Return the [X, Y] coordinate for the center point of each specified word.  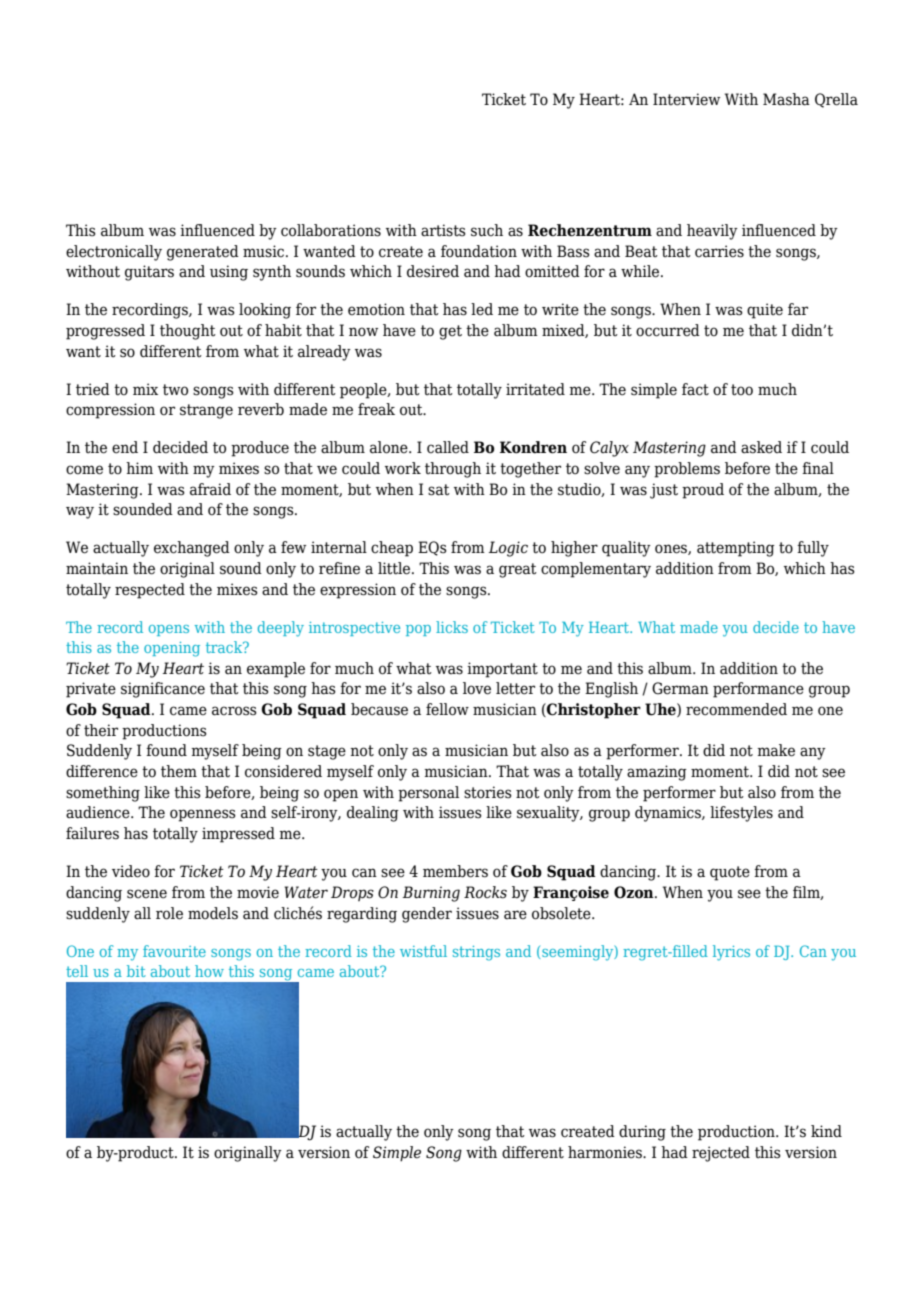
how [209, 971]
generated [203, 253]
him [139, 468]
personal [428, 794]
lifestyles [741, 814]
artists [443, 230]
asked [761, 447]
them [179, 771]
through [453, 470]
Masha [786, 99]
